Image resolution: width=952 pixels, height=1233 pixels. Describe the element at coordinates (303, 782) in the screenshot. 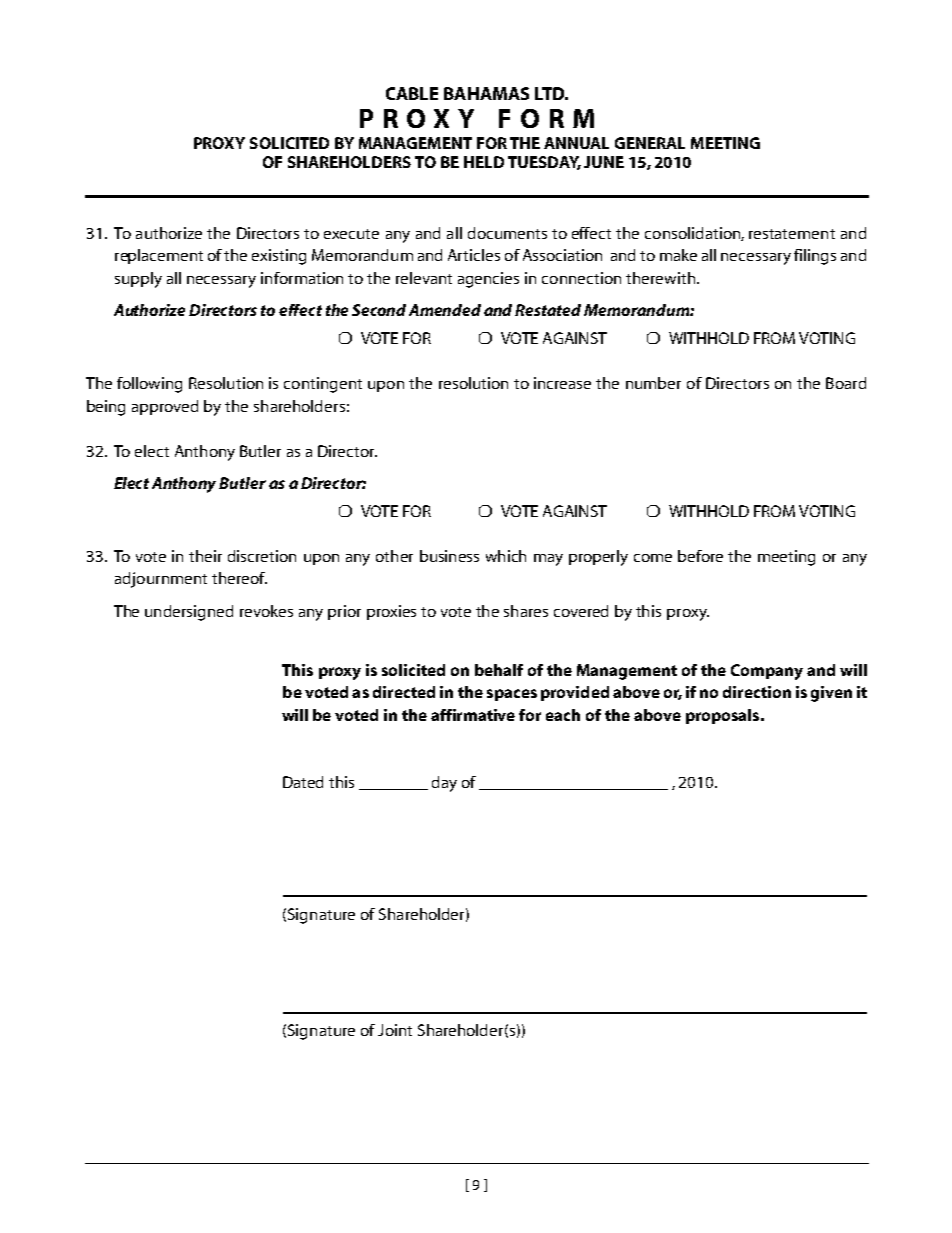

I see `Dated` at that location.
